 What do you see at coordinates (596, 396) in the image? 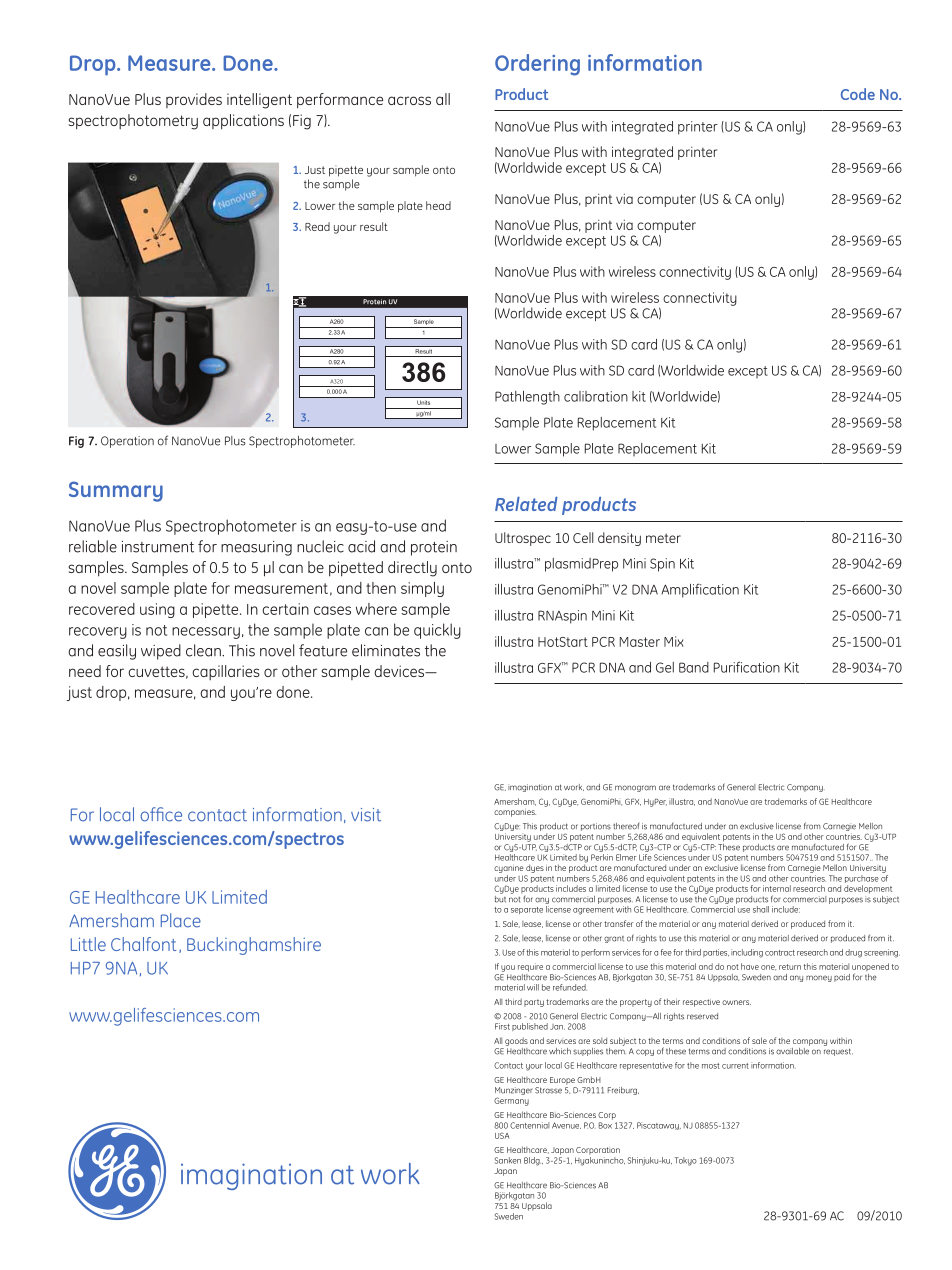
I see `calibration` at bounding box center [596, 396].
